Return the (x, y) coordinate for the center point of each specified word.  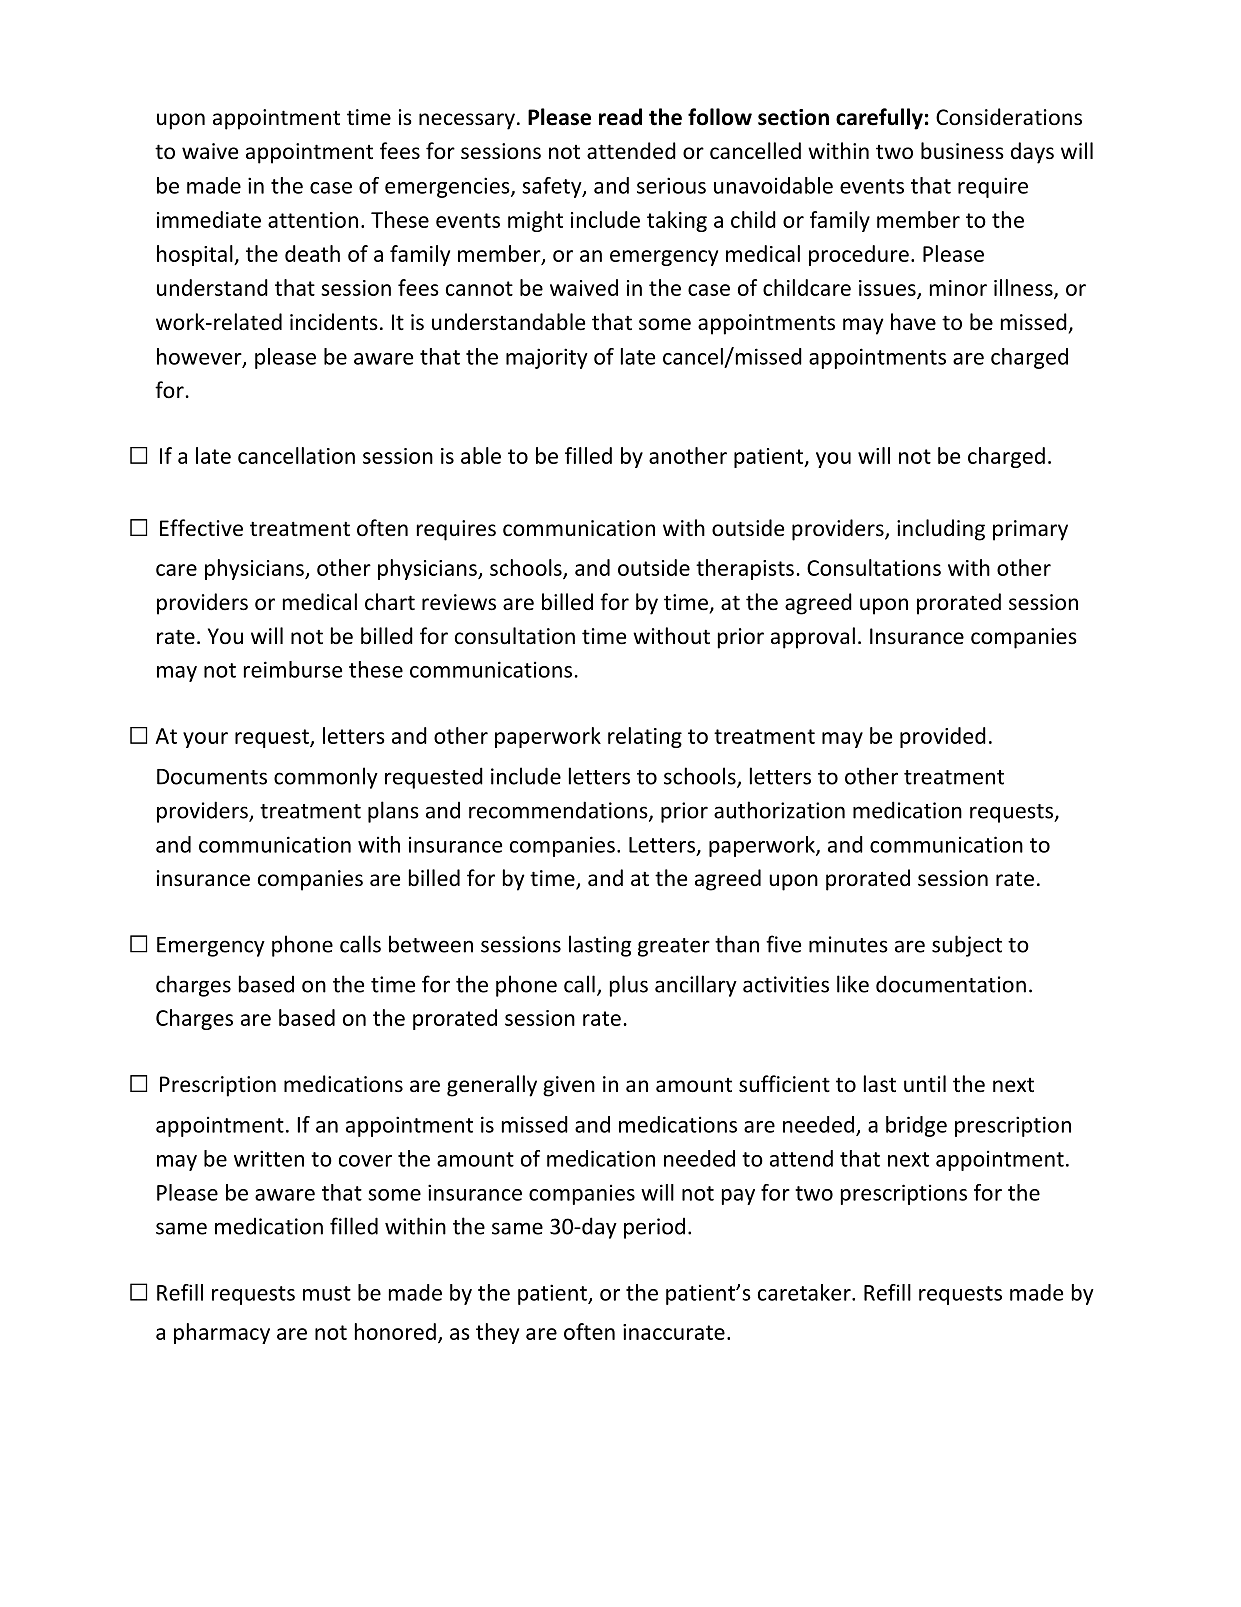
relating (645, 737)
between (431, 944)
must (327, 1293)
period (654, 1228)
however (200, 357)
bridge (916, 1126)
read (620, 117)
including (941, 530)
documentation (951, 984)
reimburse (293, 669)
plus (629, 986)
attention (313, 220)
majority (547, 358)
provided (943, 737)
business (962, 151)
